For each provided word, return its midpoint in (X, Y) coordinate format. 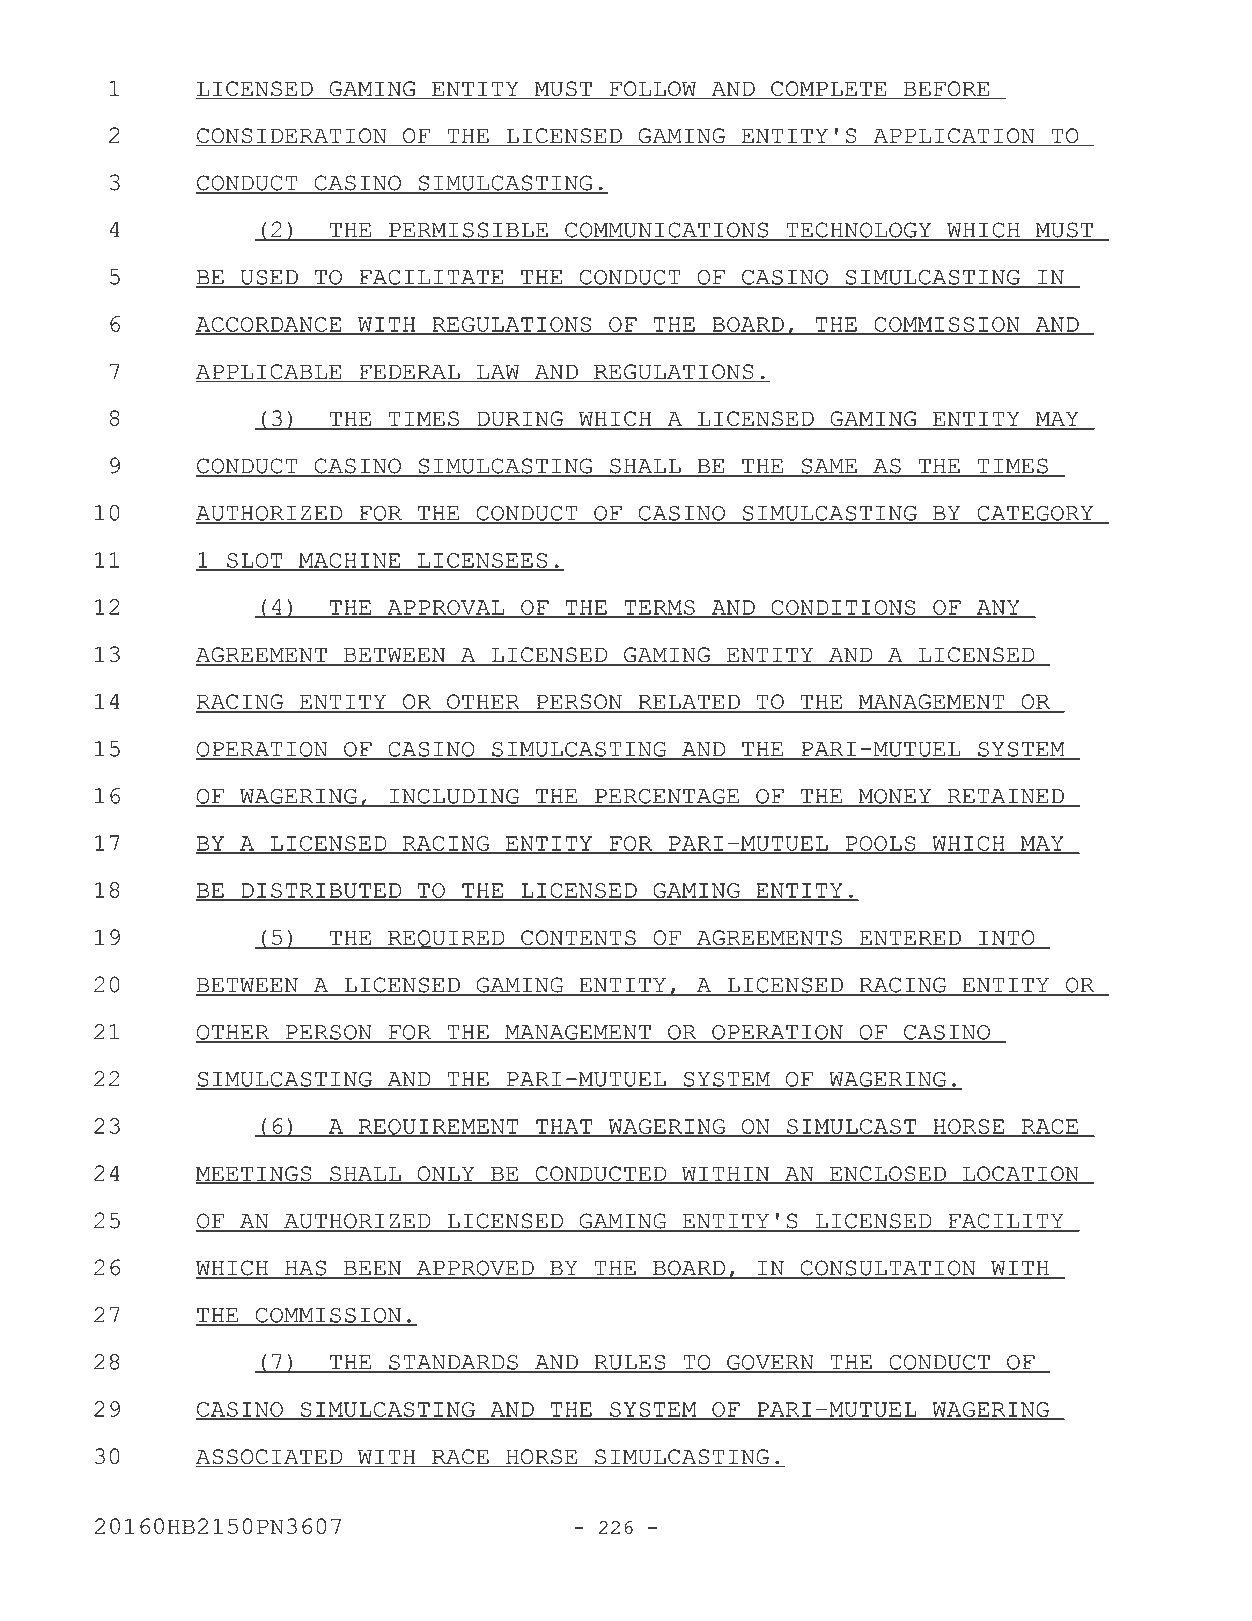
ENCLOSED (888, 1175)
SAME (829, 467)
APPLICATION (954, 137)
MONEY (895, 797)
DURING (520, 420)
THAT (564, 1127)
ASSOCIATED (270, 1458)
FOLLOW (653, 90)
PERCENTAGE (667, 797)
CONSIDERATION (292, 137)
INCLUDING (454, 797)
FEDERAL (410, 371)
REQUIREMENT (439, 1128)
